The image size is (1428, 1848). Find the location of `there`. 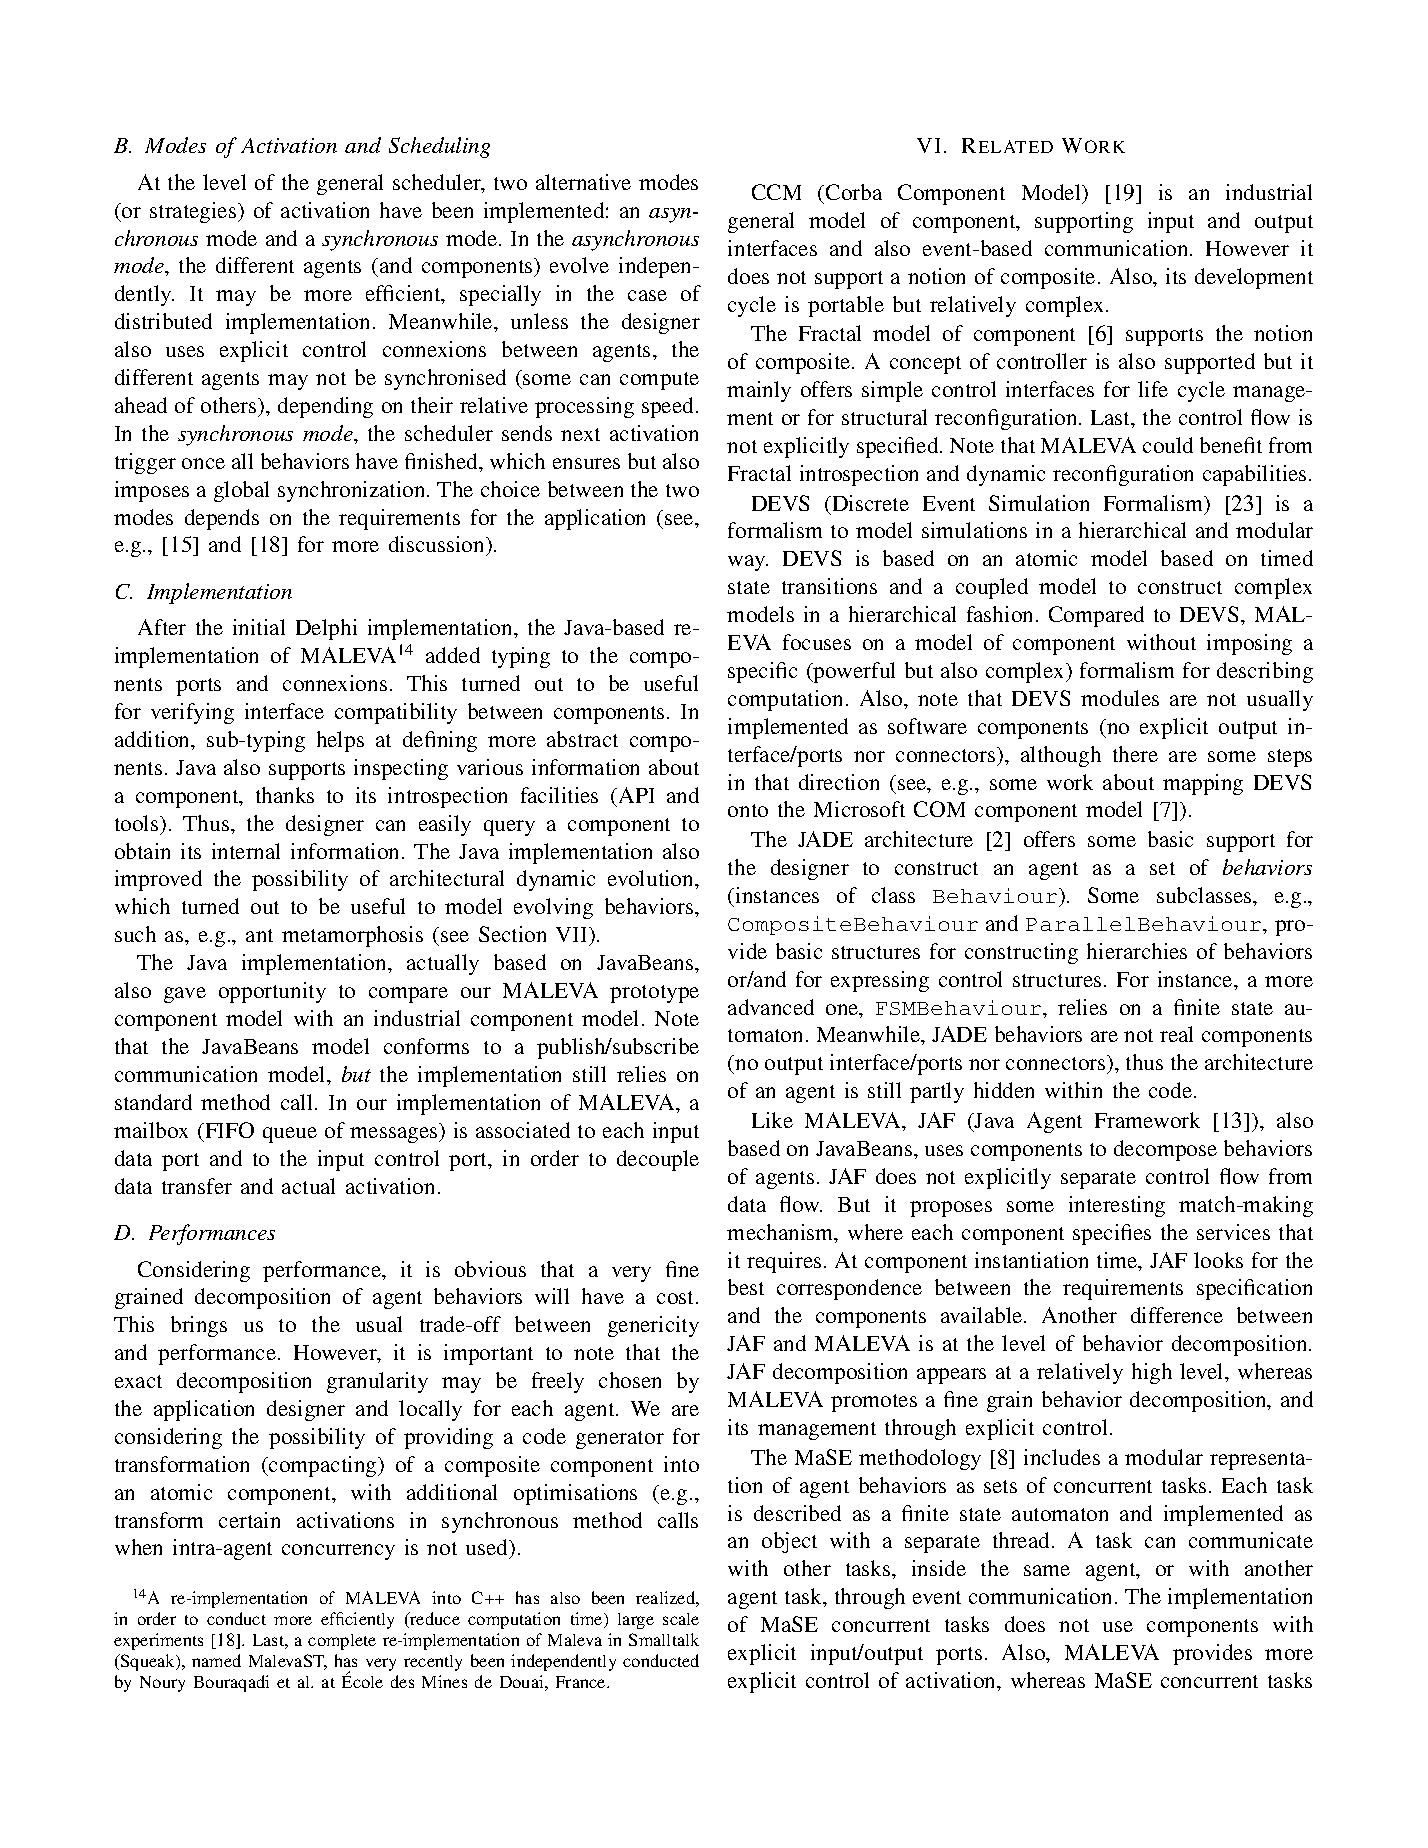

there is located at coordinates (1135, 754).
